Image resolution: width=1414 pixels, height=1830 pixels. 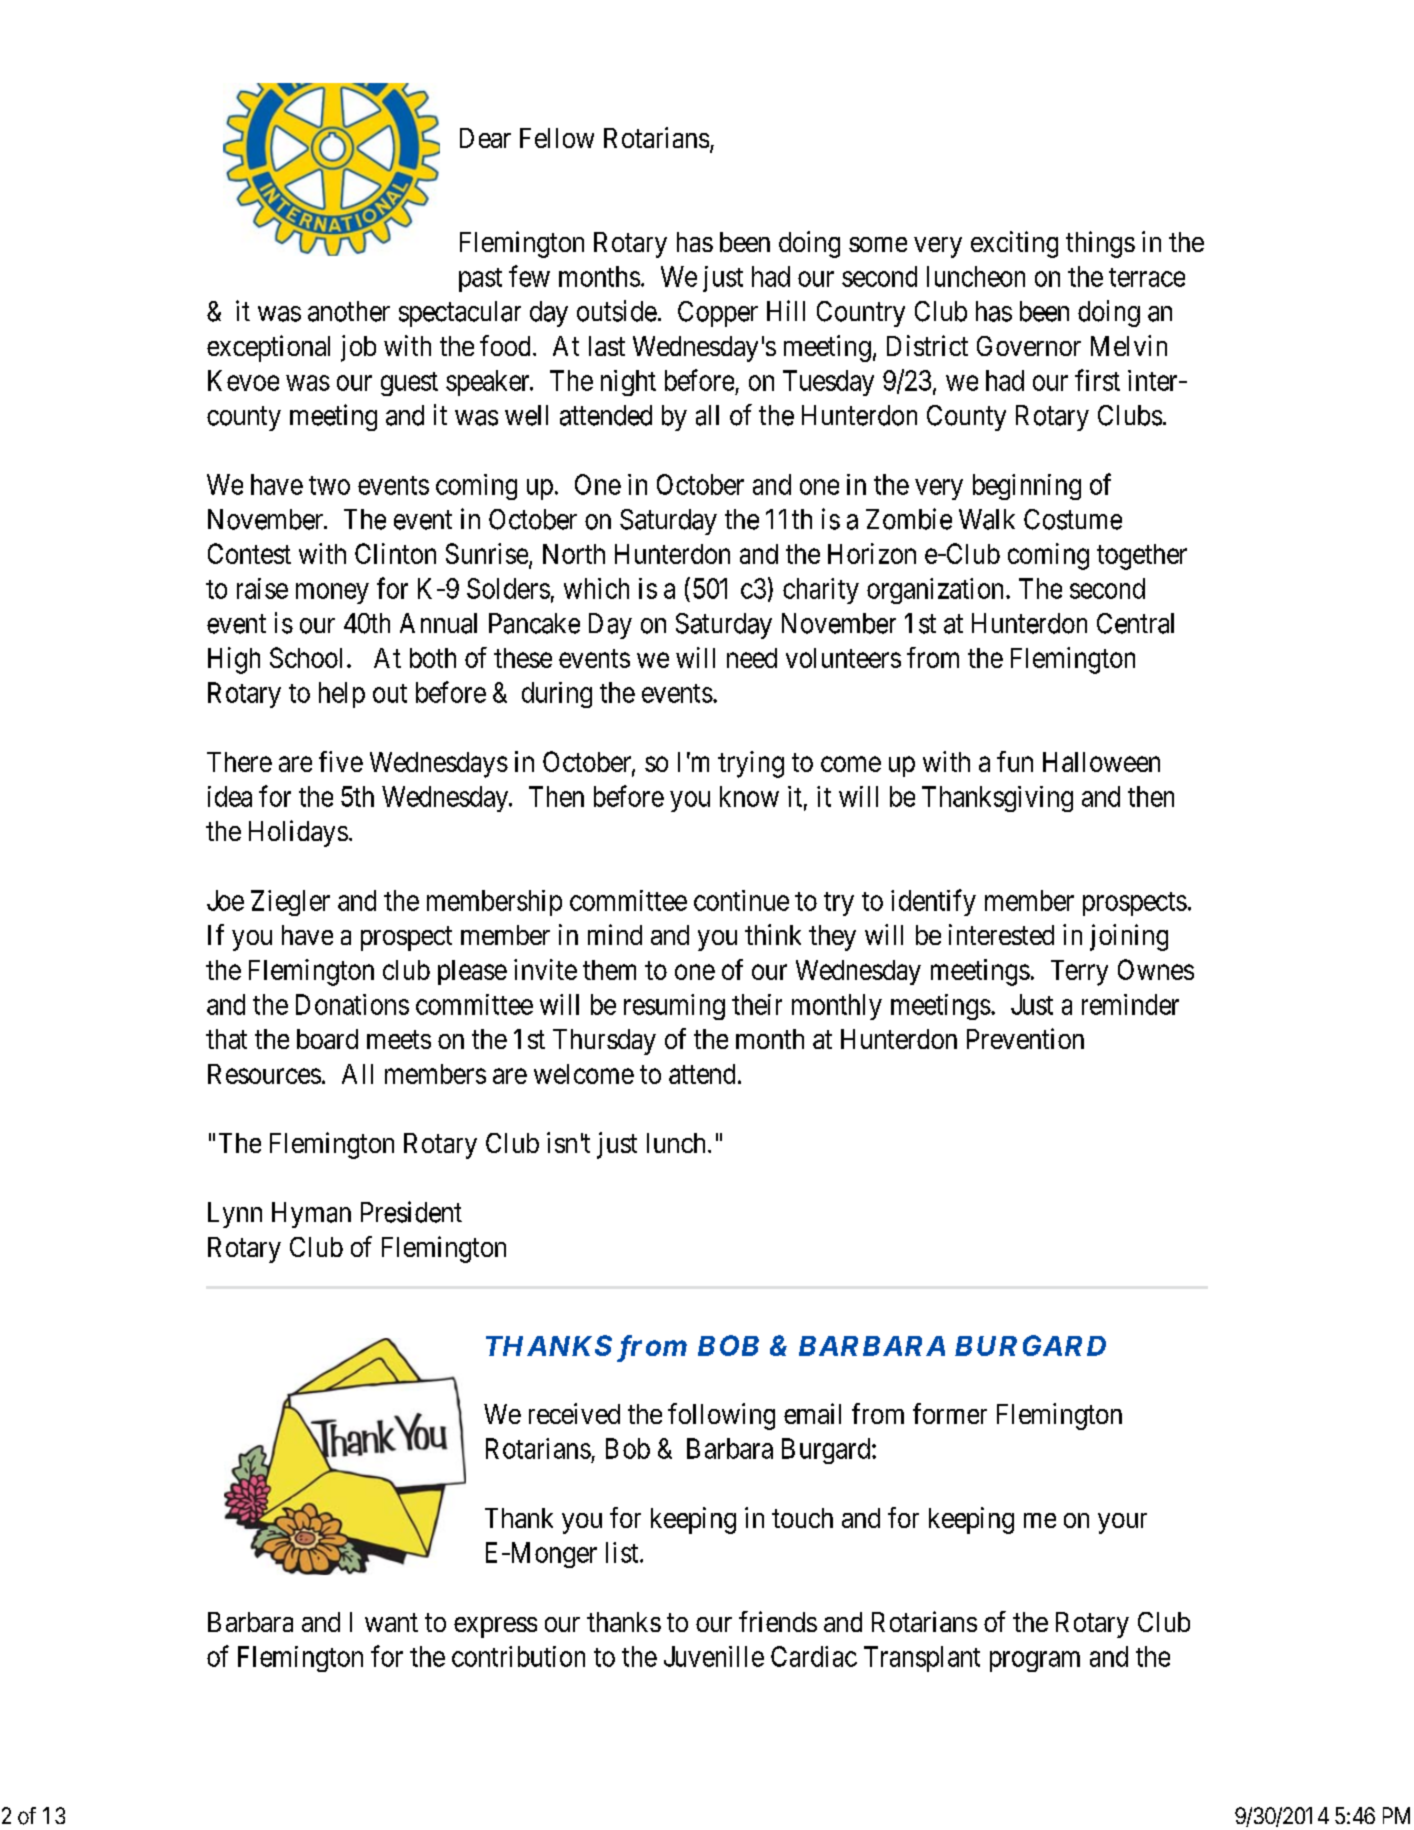 I want to click on want, so click(x=391, y=1622).
